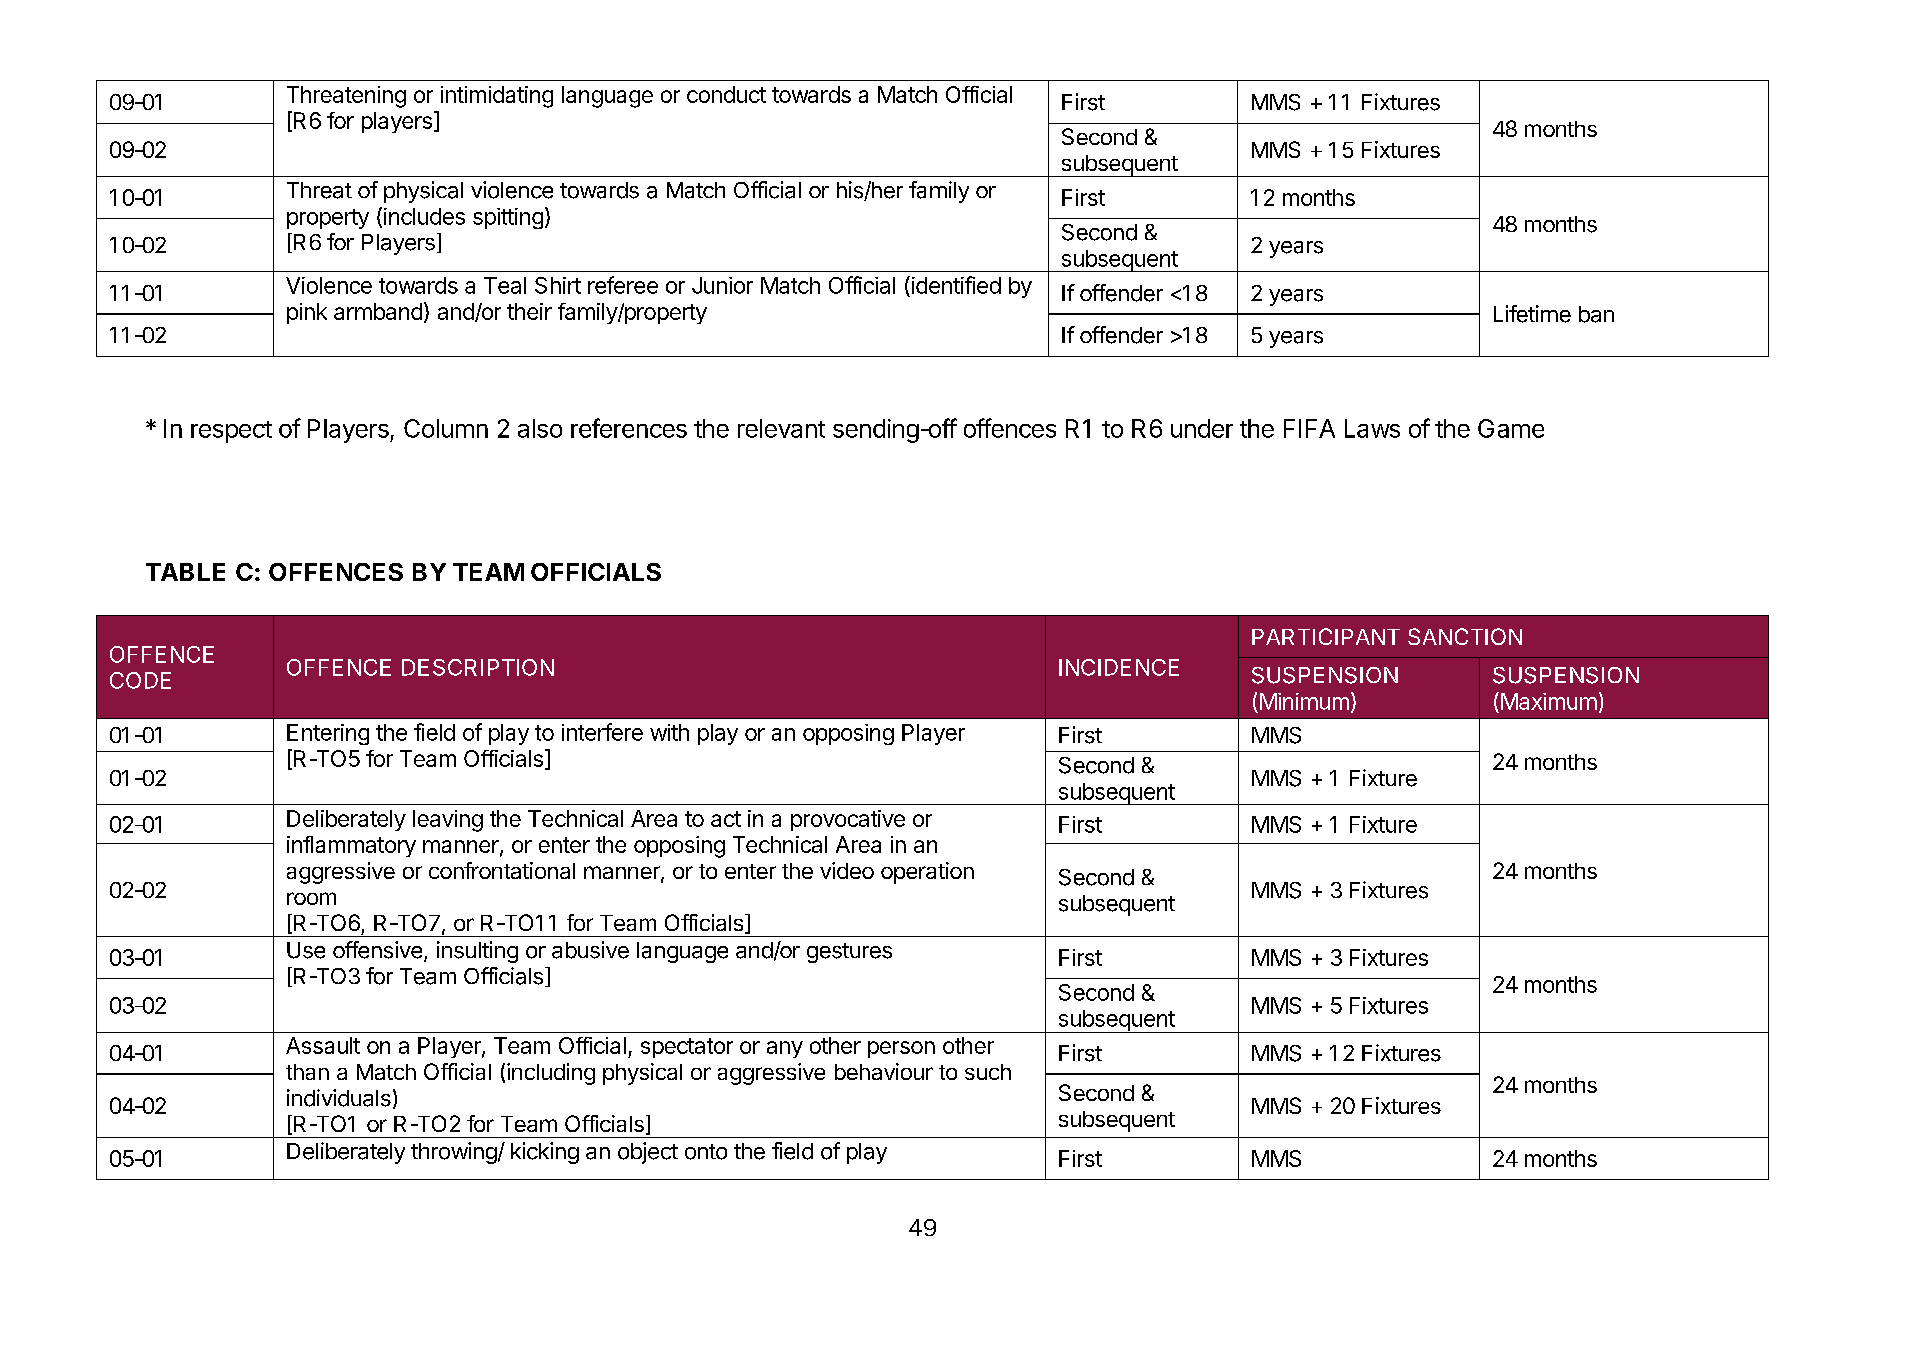  Describe the element at coordinates (726, 94) in the screenshot. I see `conduct` at that location.
